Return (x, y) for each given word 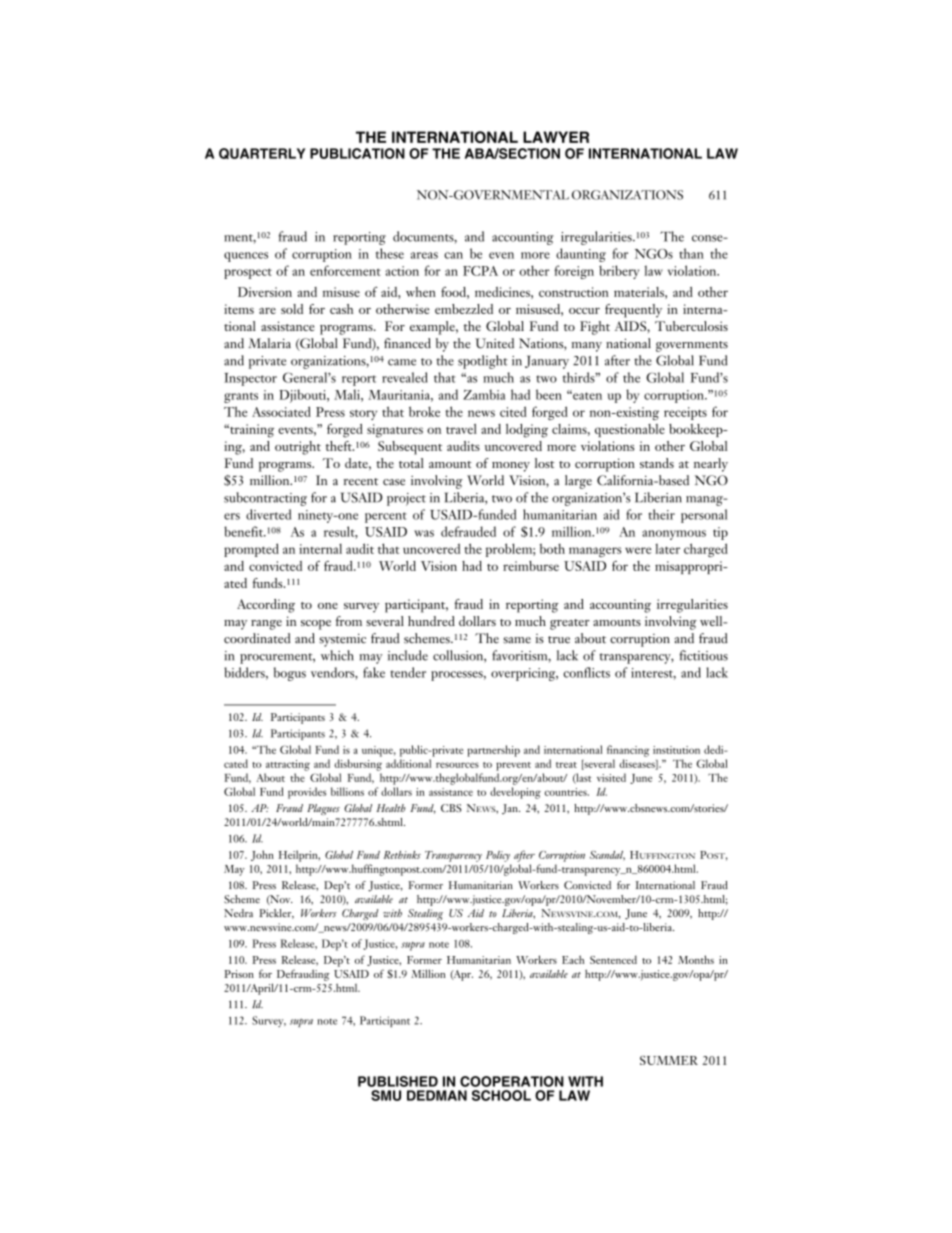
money (511, 467)
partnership (493, 751)
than (692, 253)
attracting (288, 765)
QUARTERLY (262, 153)
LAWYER (556, 137)
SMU (386, 1095)
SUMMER (669, 1060)
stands (657, 463)
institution (676, 750)
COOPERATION (512, 1081)
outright (298, 448)
